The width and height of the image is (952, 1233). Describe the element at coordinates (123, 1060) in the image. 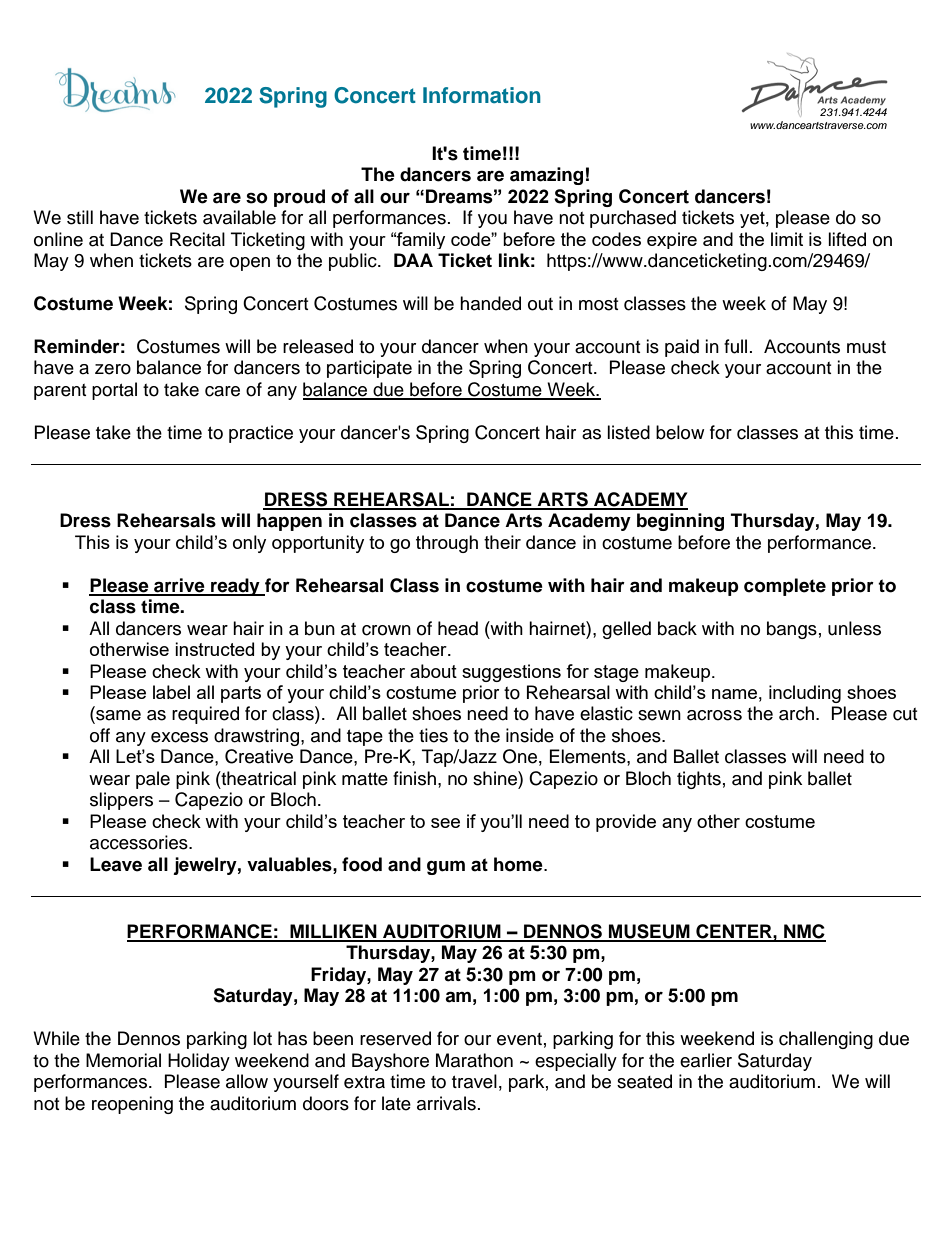

I see `Memorial` at that location.
